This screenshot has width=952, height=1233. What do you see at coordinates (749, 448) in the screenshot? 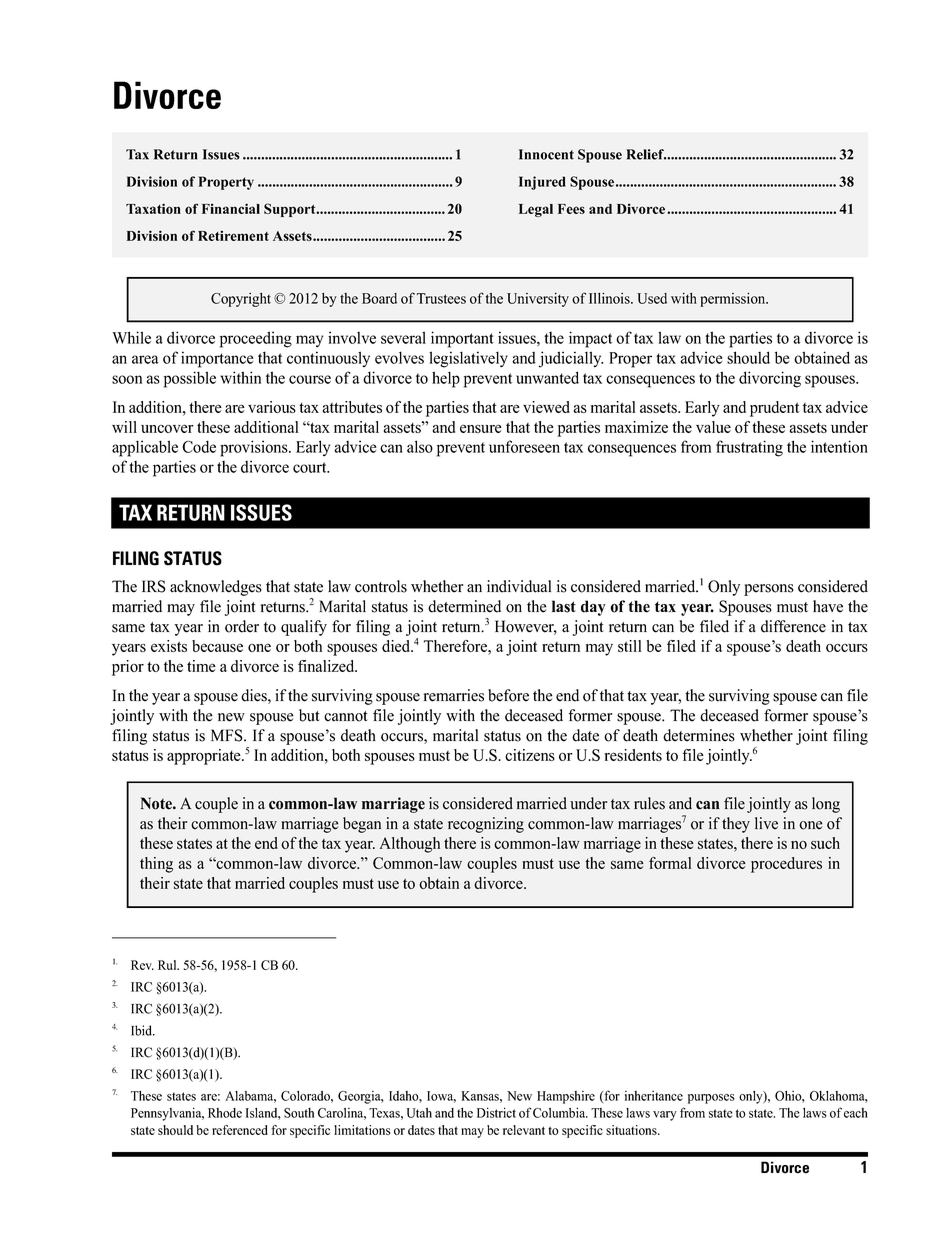
I see `frustrating` at bounding box center [749, 448].
